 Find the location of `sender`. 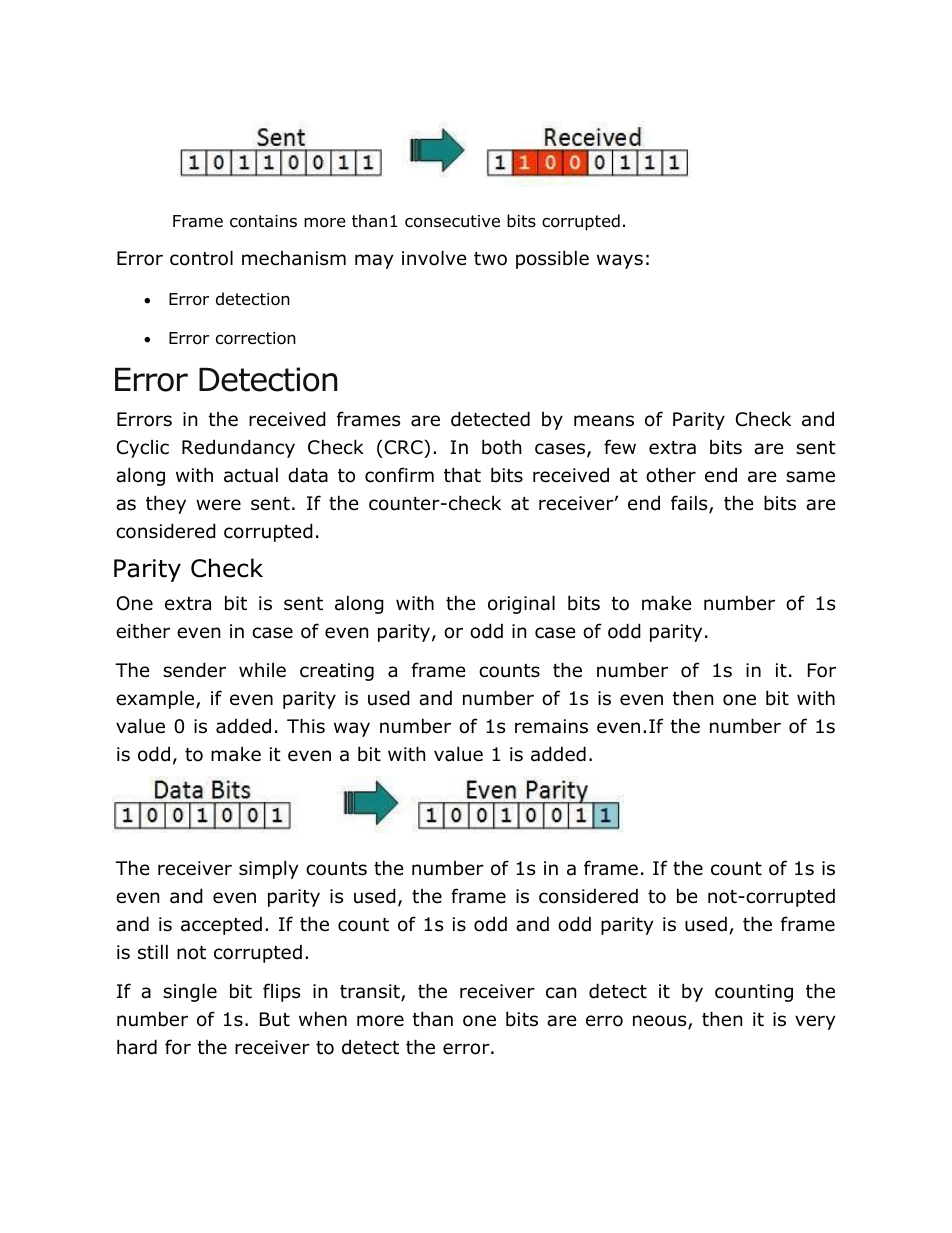

sender is located at coordinates (194, 670).
